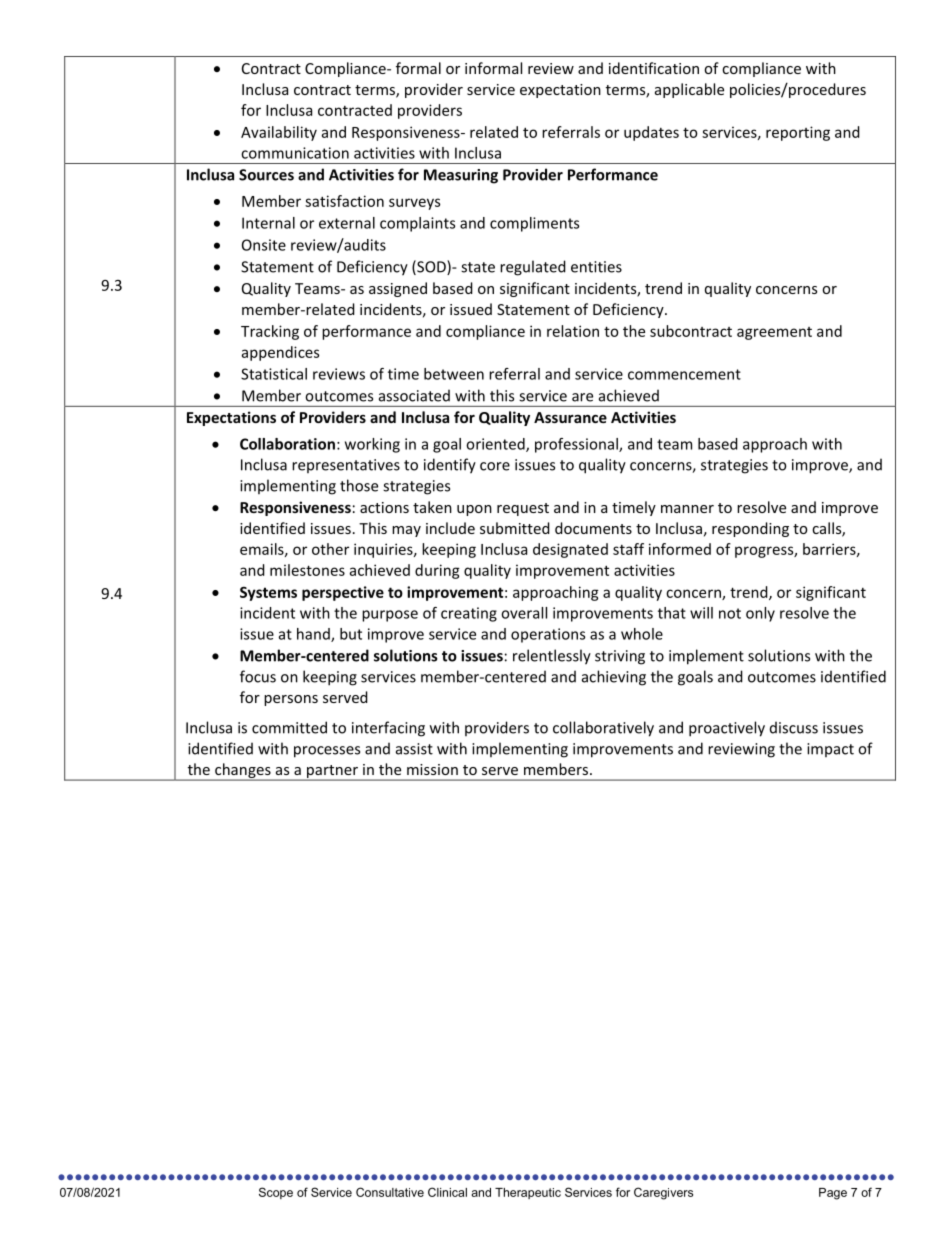  I want to click on Page, so click(833, 1194).
